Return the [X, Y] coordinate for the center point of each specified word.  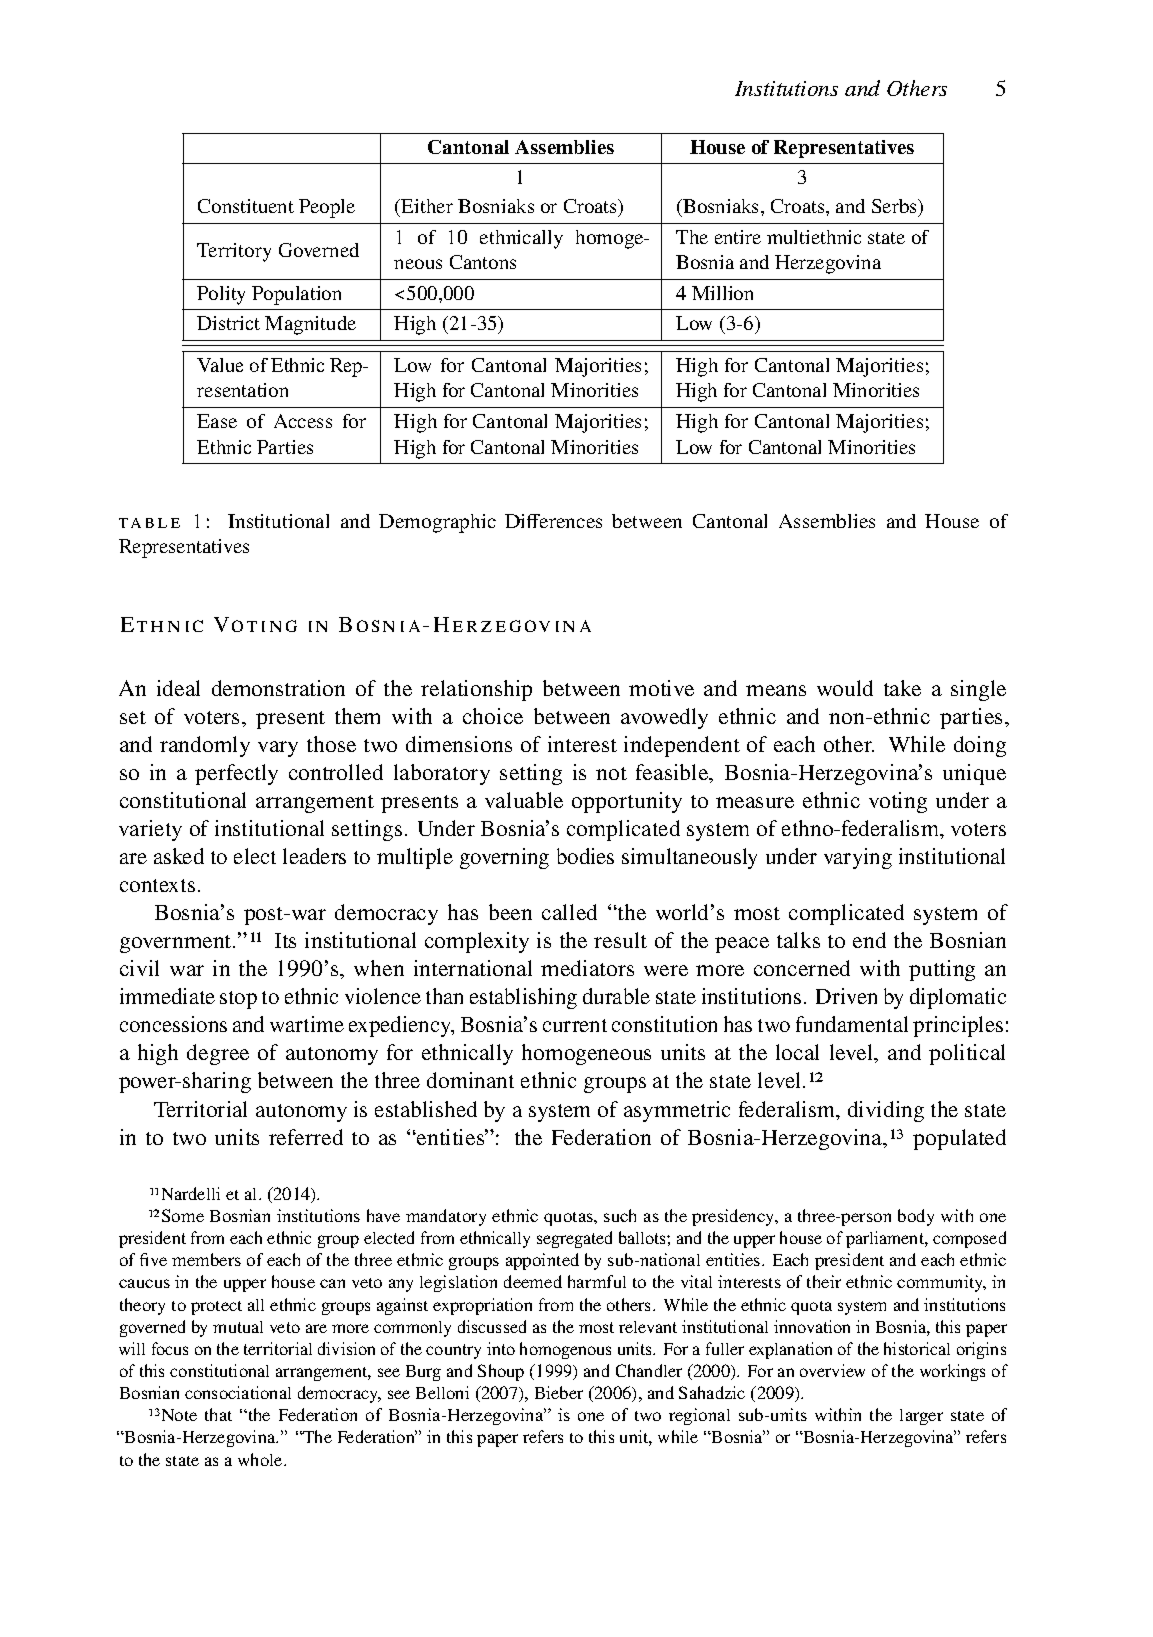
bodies [585, 856]
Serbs [896, 208]
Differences [553, 521]
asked [179, 856]
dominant [470, 1080]
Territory [234, 252]
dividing [886, 1111]
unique [974, 774]
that [218, 1414]
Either [427, 206]
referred [306, 1137]
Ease [217, 421]
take [902, 688]
